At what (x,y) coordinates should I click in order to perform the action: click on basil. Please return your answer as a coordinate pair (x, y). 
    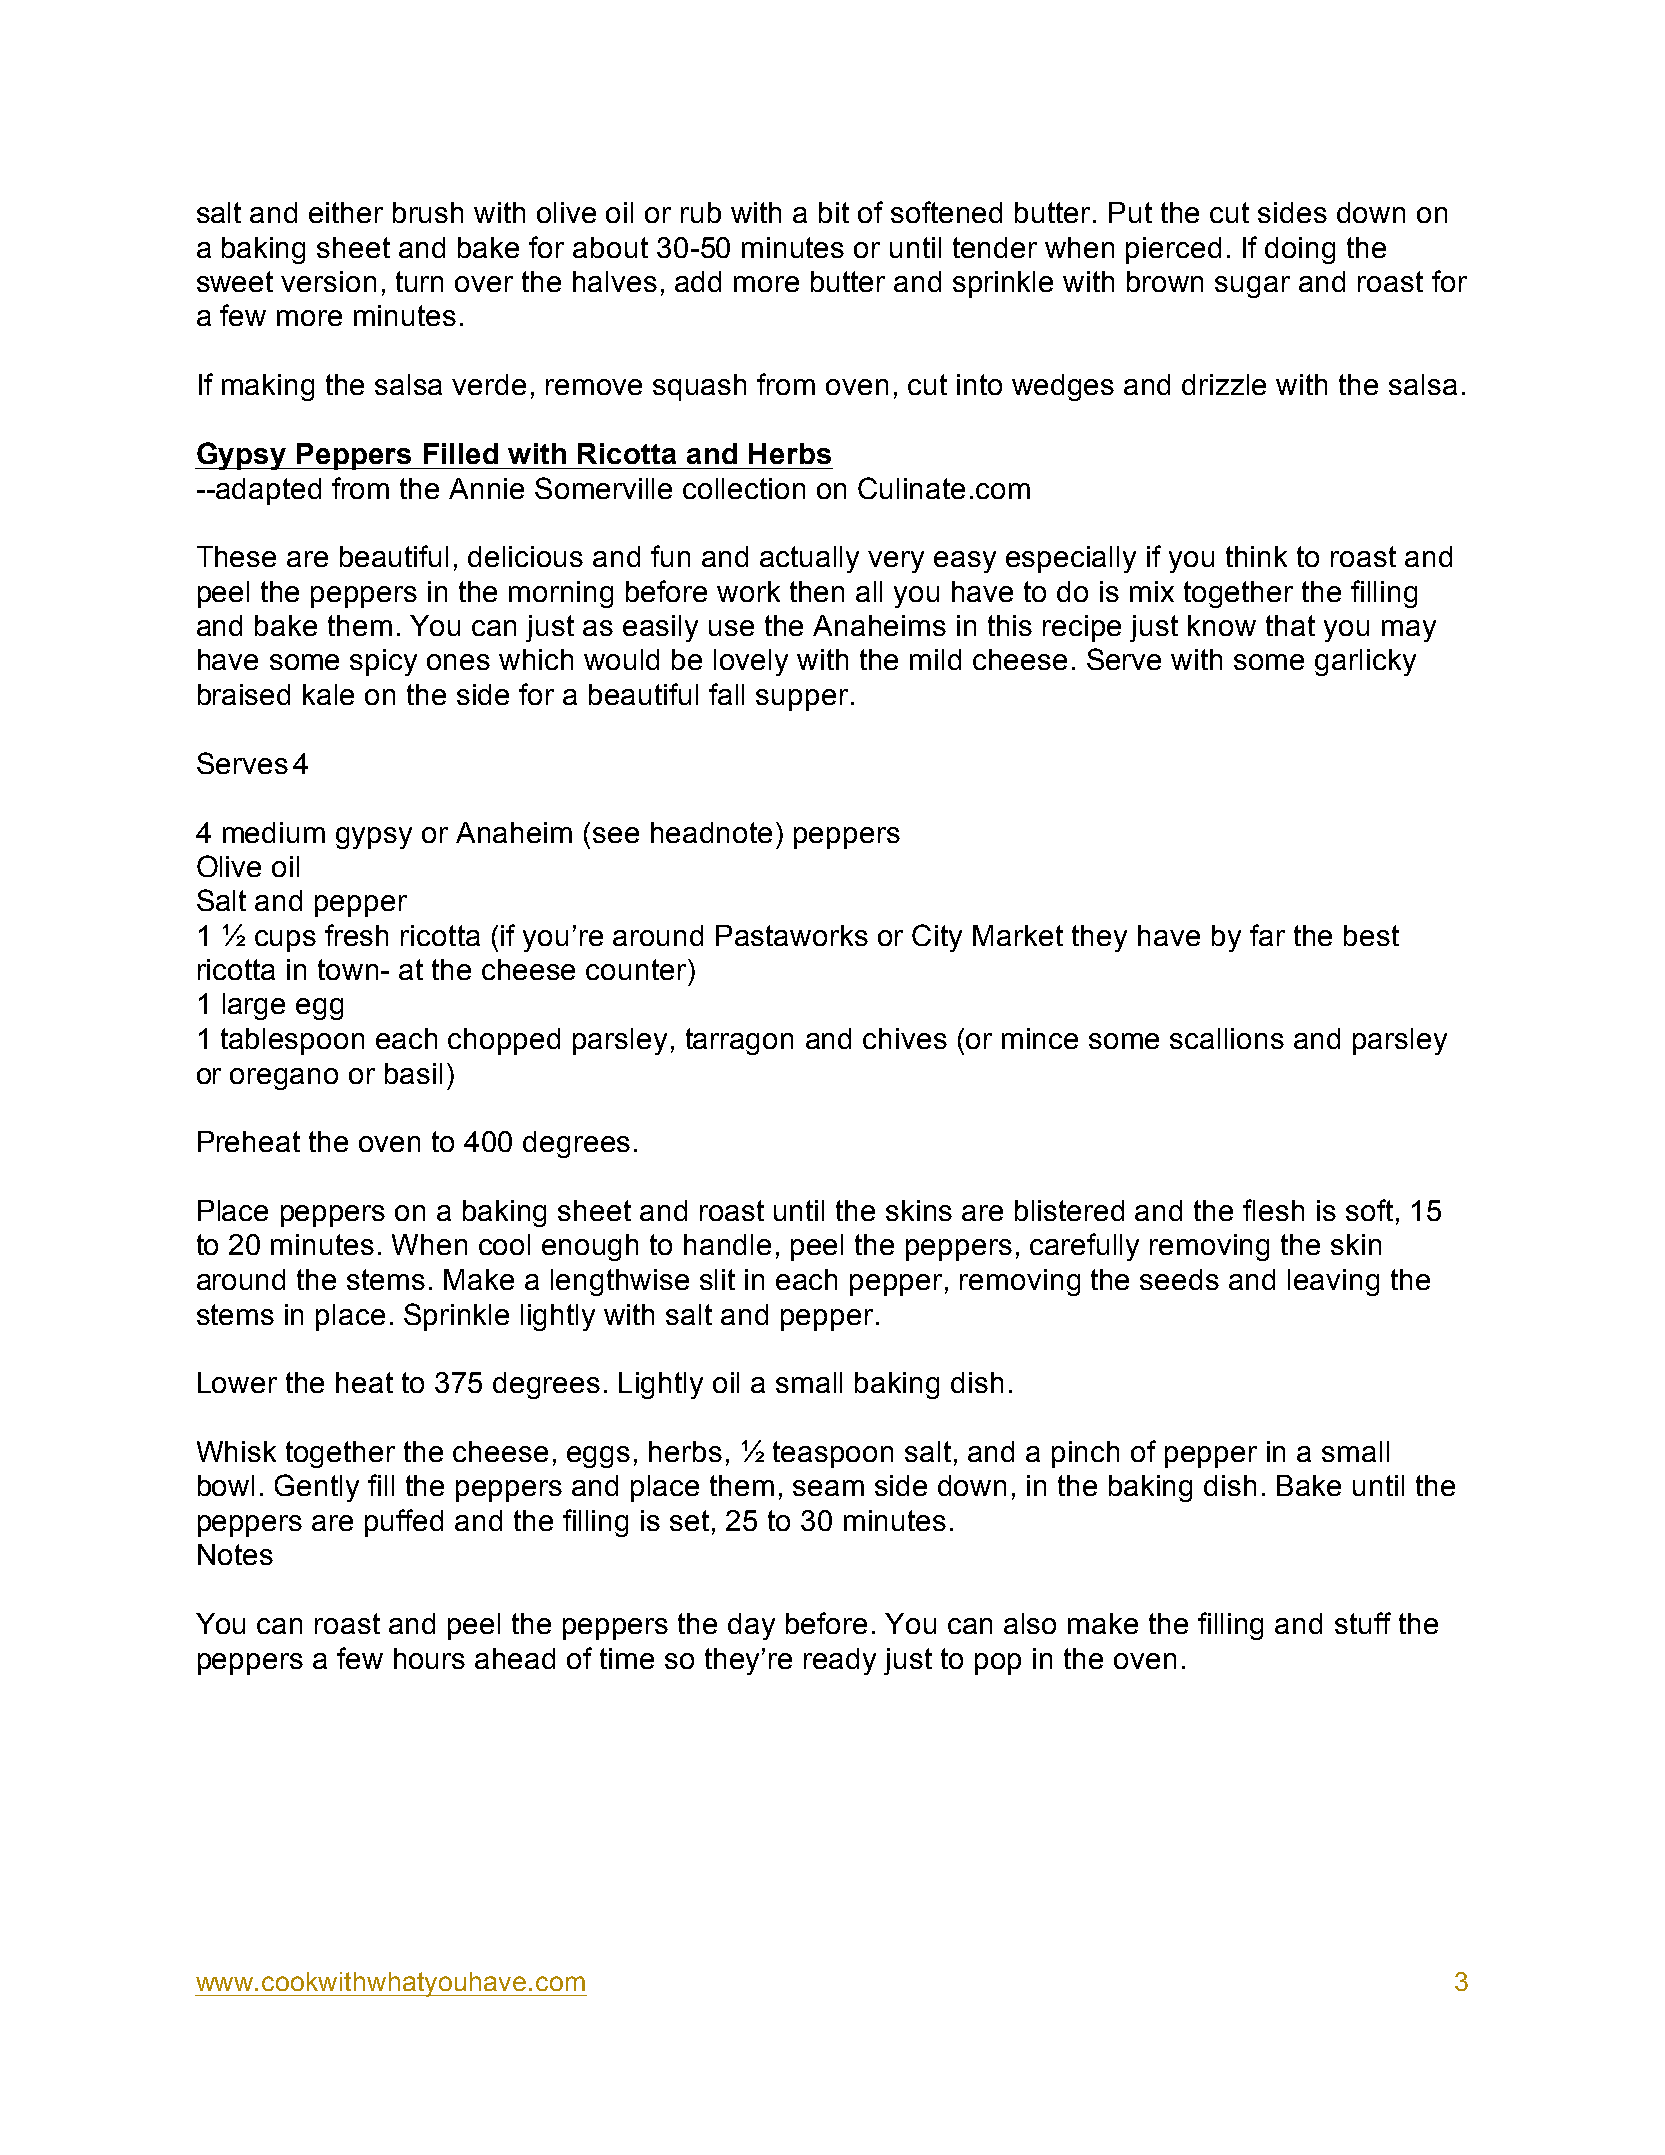
    Looking at the image, I should click on (413, 1073).
